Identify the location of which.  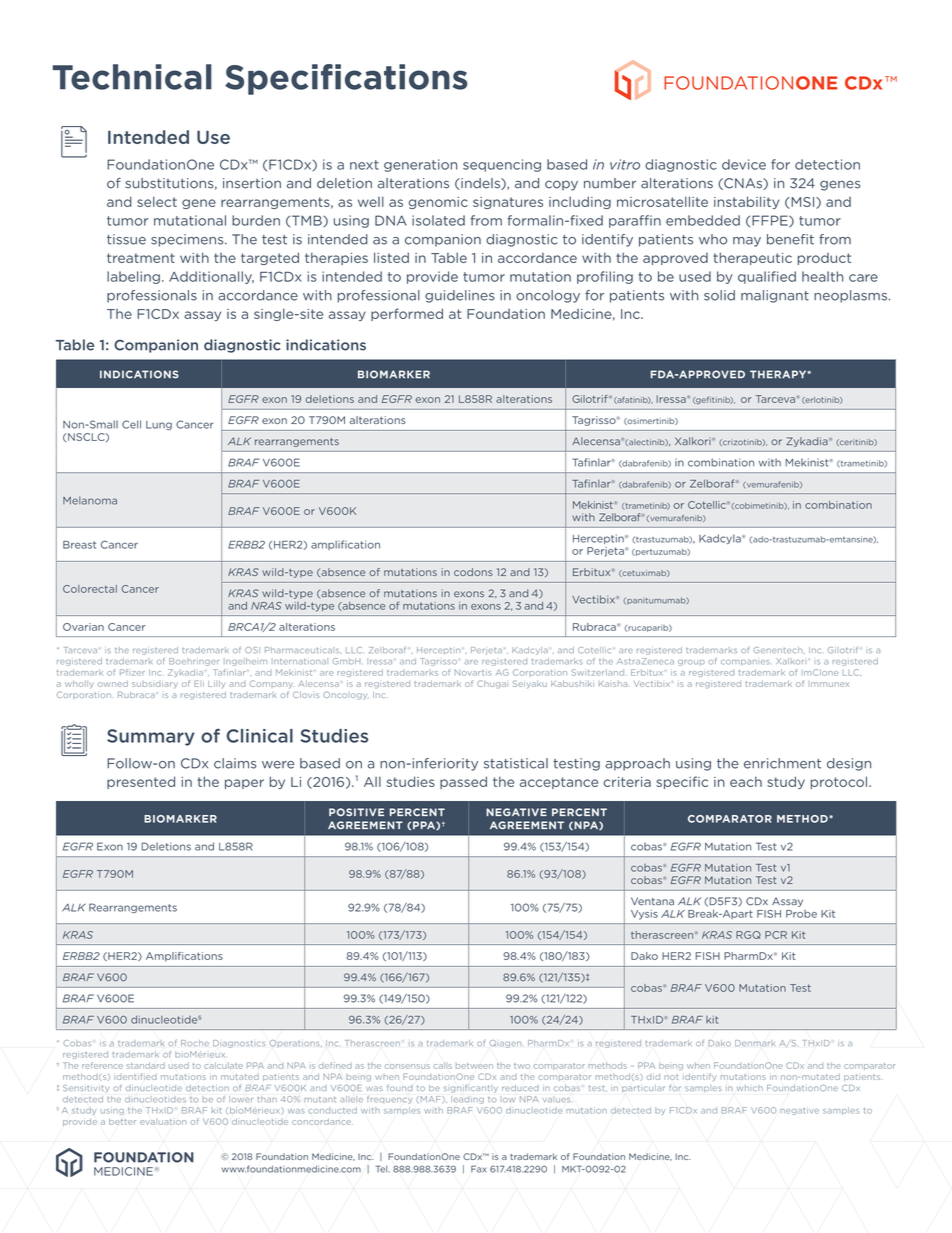
(750, 1088).
